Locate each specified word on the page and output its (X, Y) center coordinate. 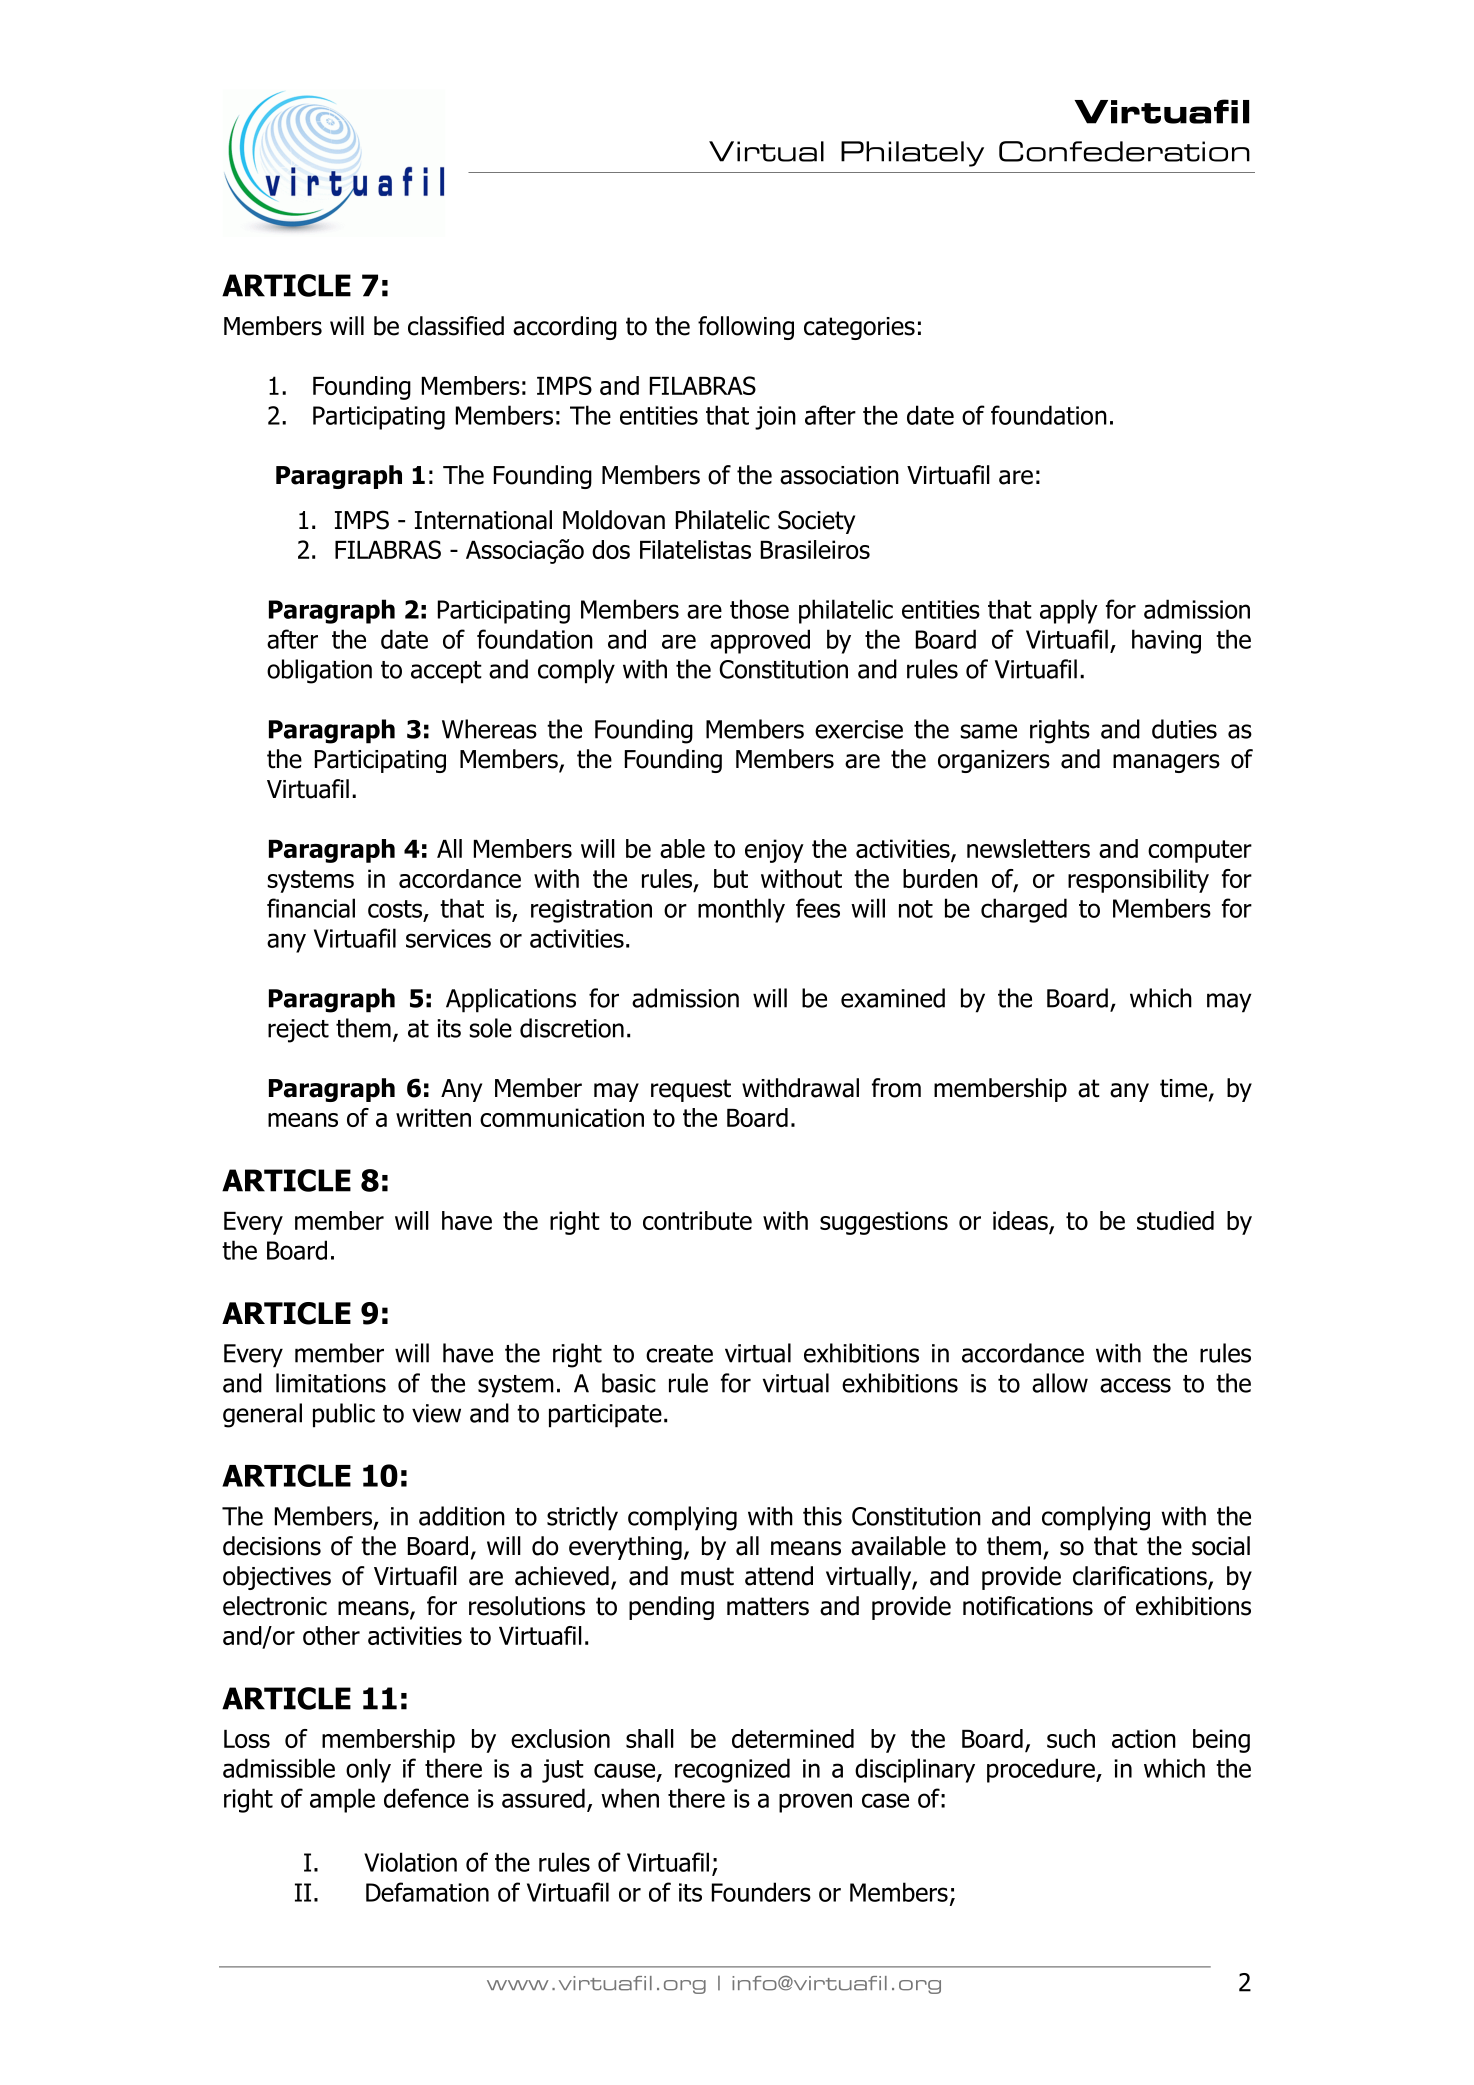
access (1135, 1385)
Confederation (1124, 151)
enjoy (774, 851)
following (746, 328)
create (679, 1354)
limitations (331, 1383)
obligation (319, 671)
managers (1166, 763)
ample (342, 1800)
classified (456, 326)
